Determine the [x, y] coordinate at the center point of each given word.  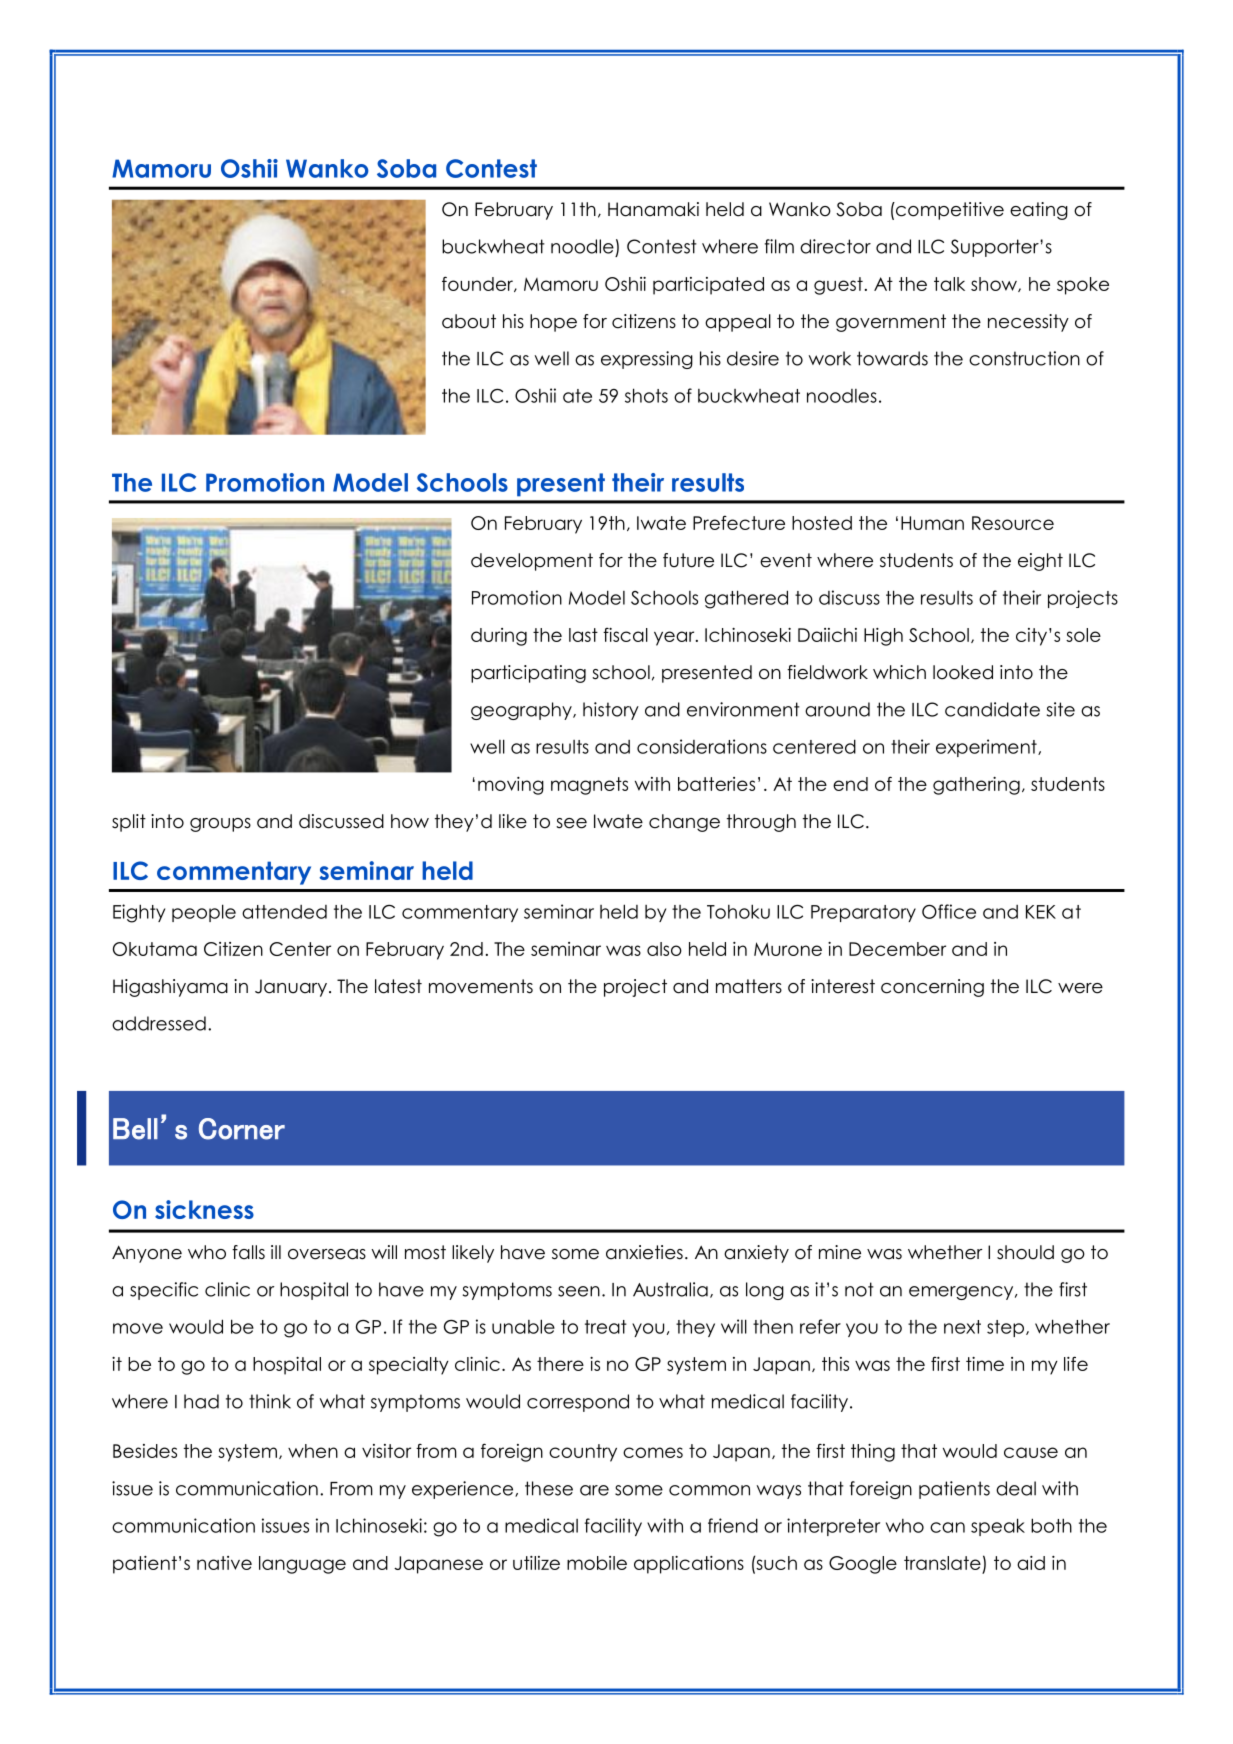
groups [220, 825]
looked [963, 672]
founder [478, 284]
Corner [242, 1129]
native [224, 1563]
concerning [932, 988]
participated [708, 286]
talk [949, 284]
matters [749, 986]
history [611, 711]
